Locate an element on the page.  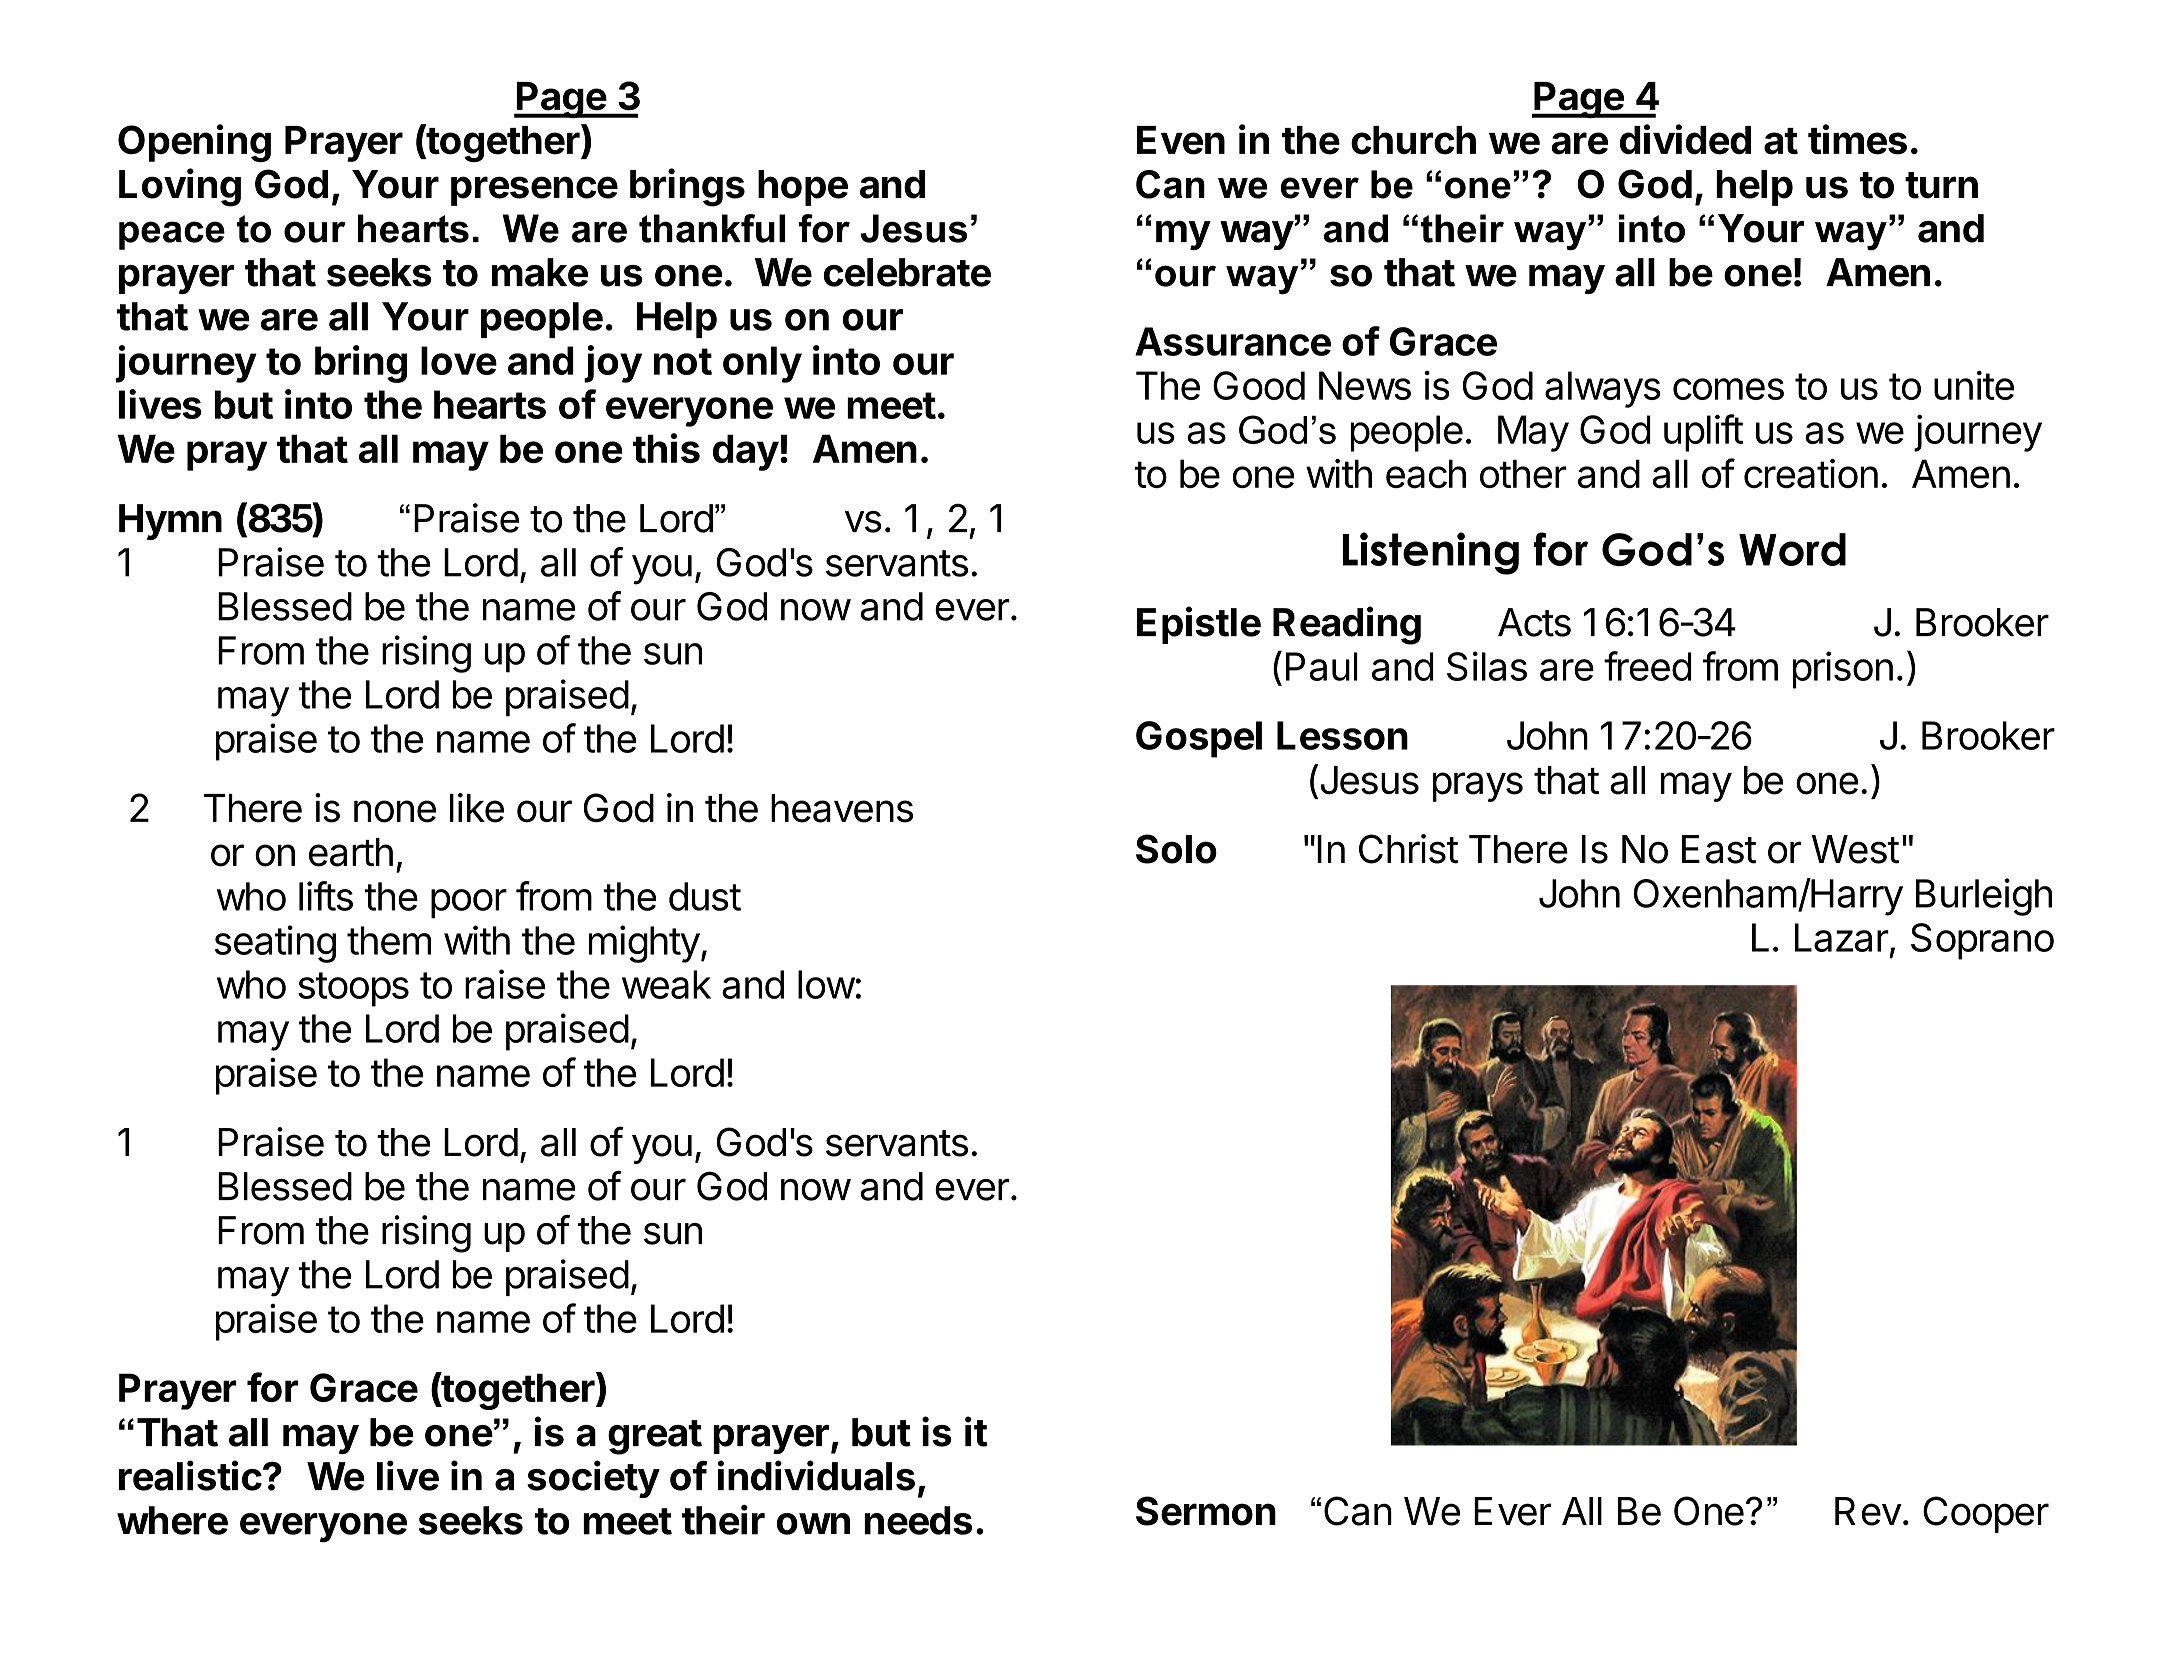
none is located at coordinates (395, 811).
